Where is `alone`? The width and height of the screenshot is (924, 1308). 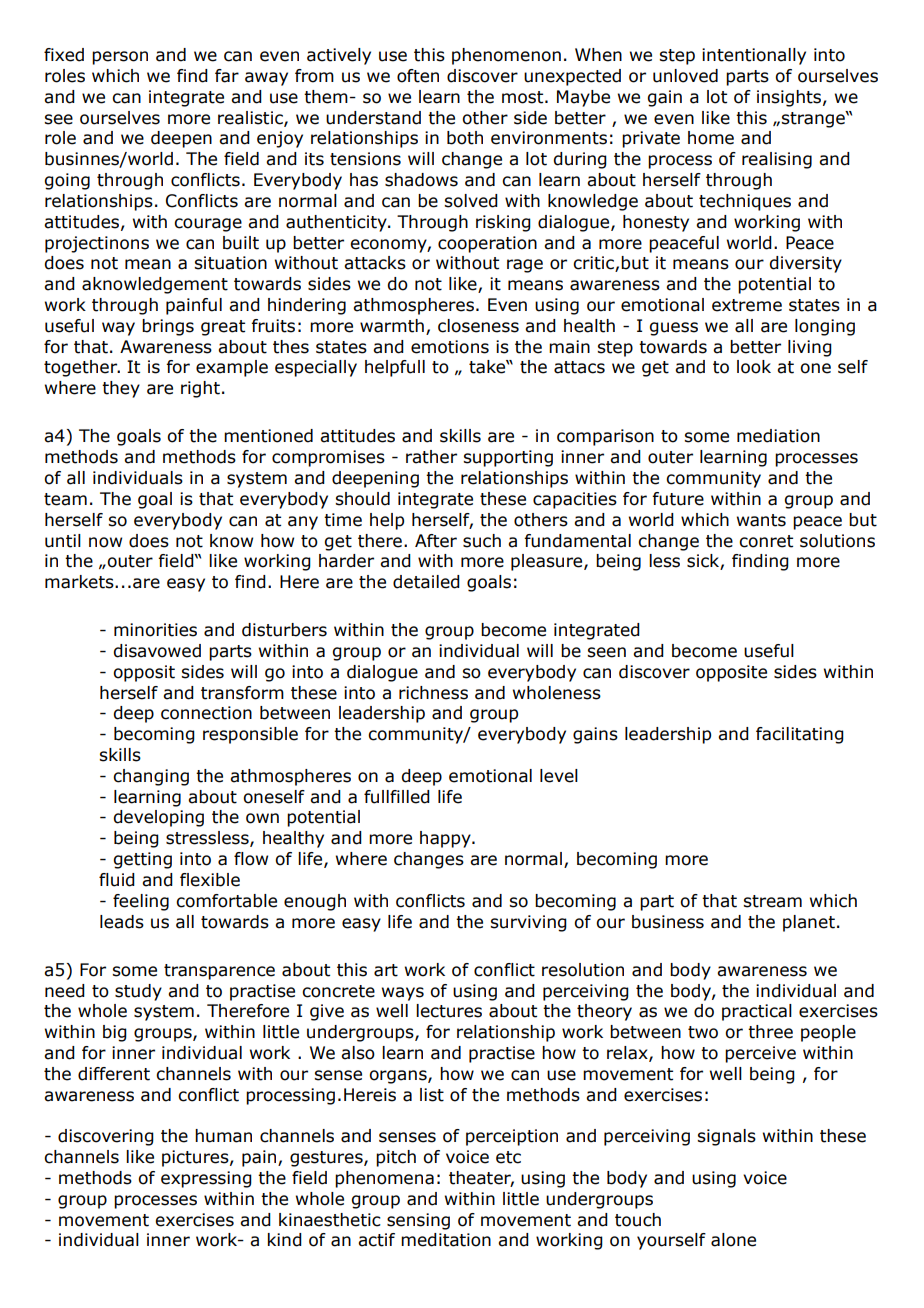 alone is located at coordinates (733, 1240).
